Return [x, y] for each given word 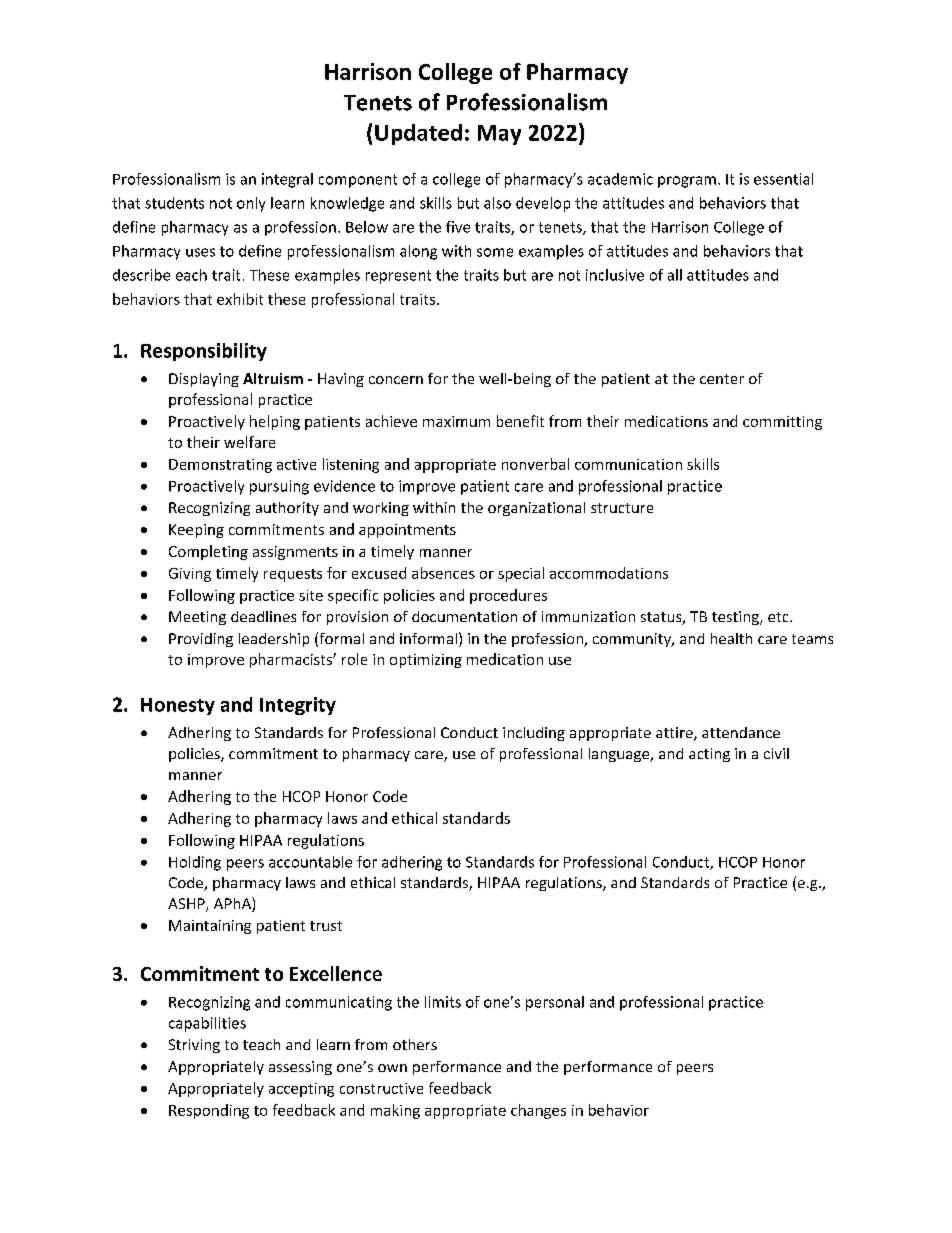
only [251, 204]
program [687, 182]
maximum [456, 421]
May [499, 135]
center [722, 379]
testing [736, 618]
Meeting [197, 618]
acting [709, 755]
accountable [310, 862]
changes [538, 1111]
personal [555, 1003]
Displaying [204, 380]
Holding [195, 863]
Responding [209, 1111]
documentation [464, 616]
